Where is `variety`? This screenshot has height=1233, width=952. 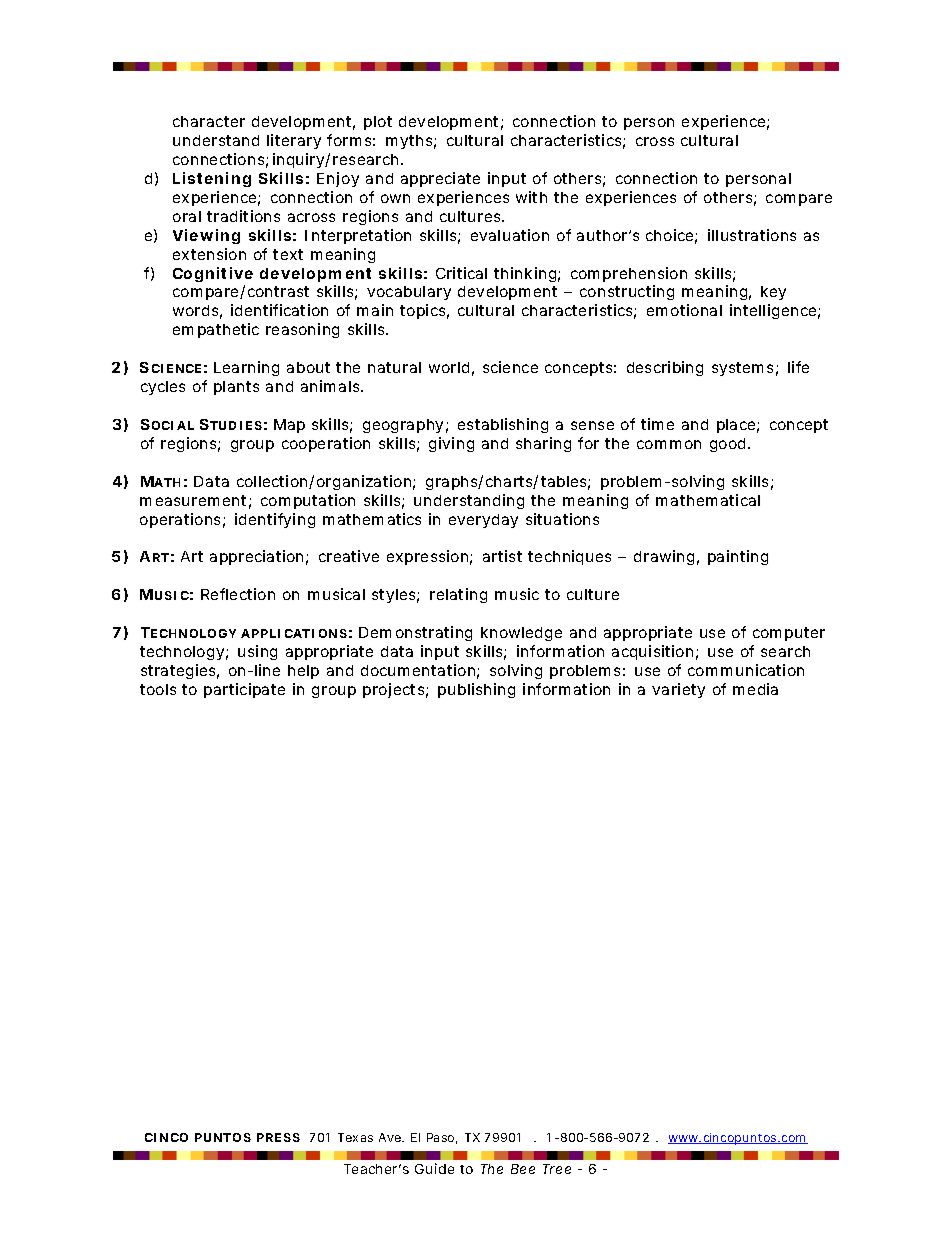 variety is located at coordinates (678, 690).
